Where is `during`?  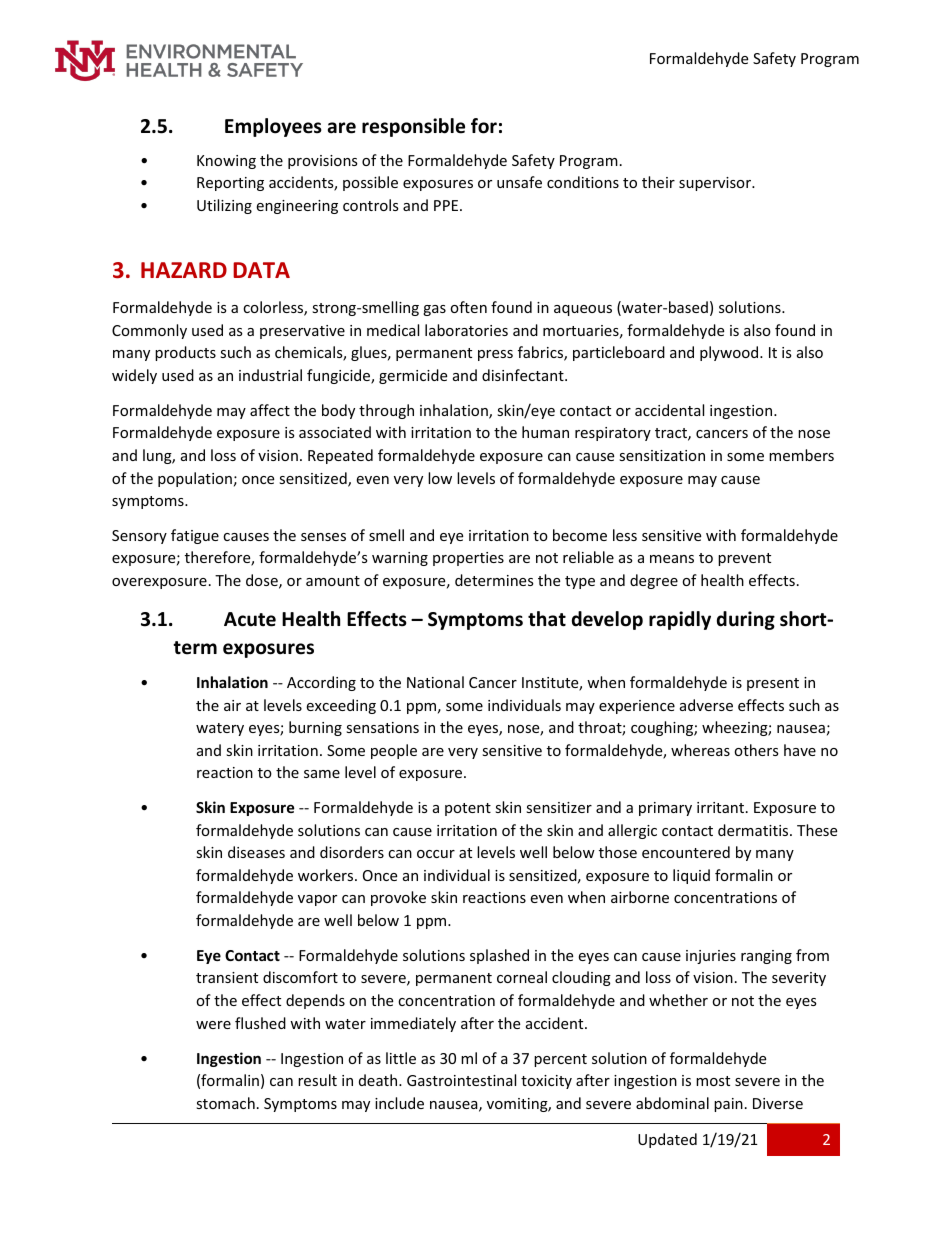 during is located at coordinates (746, 620).
